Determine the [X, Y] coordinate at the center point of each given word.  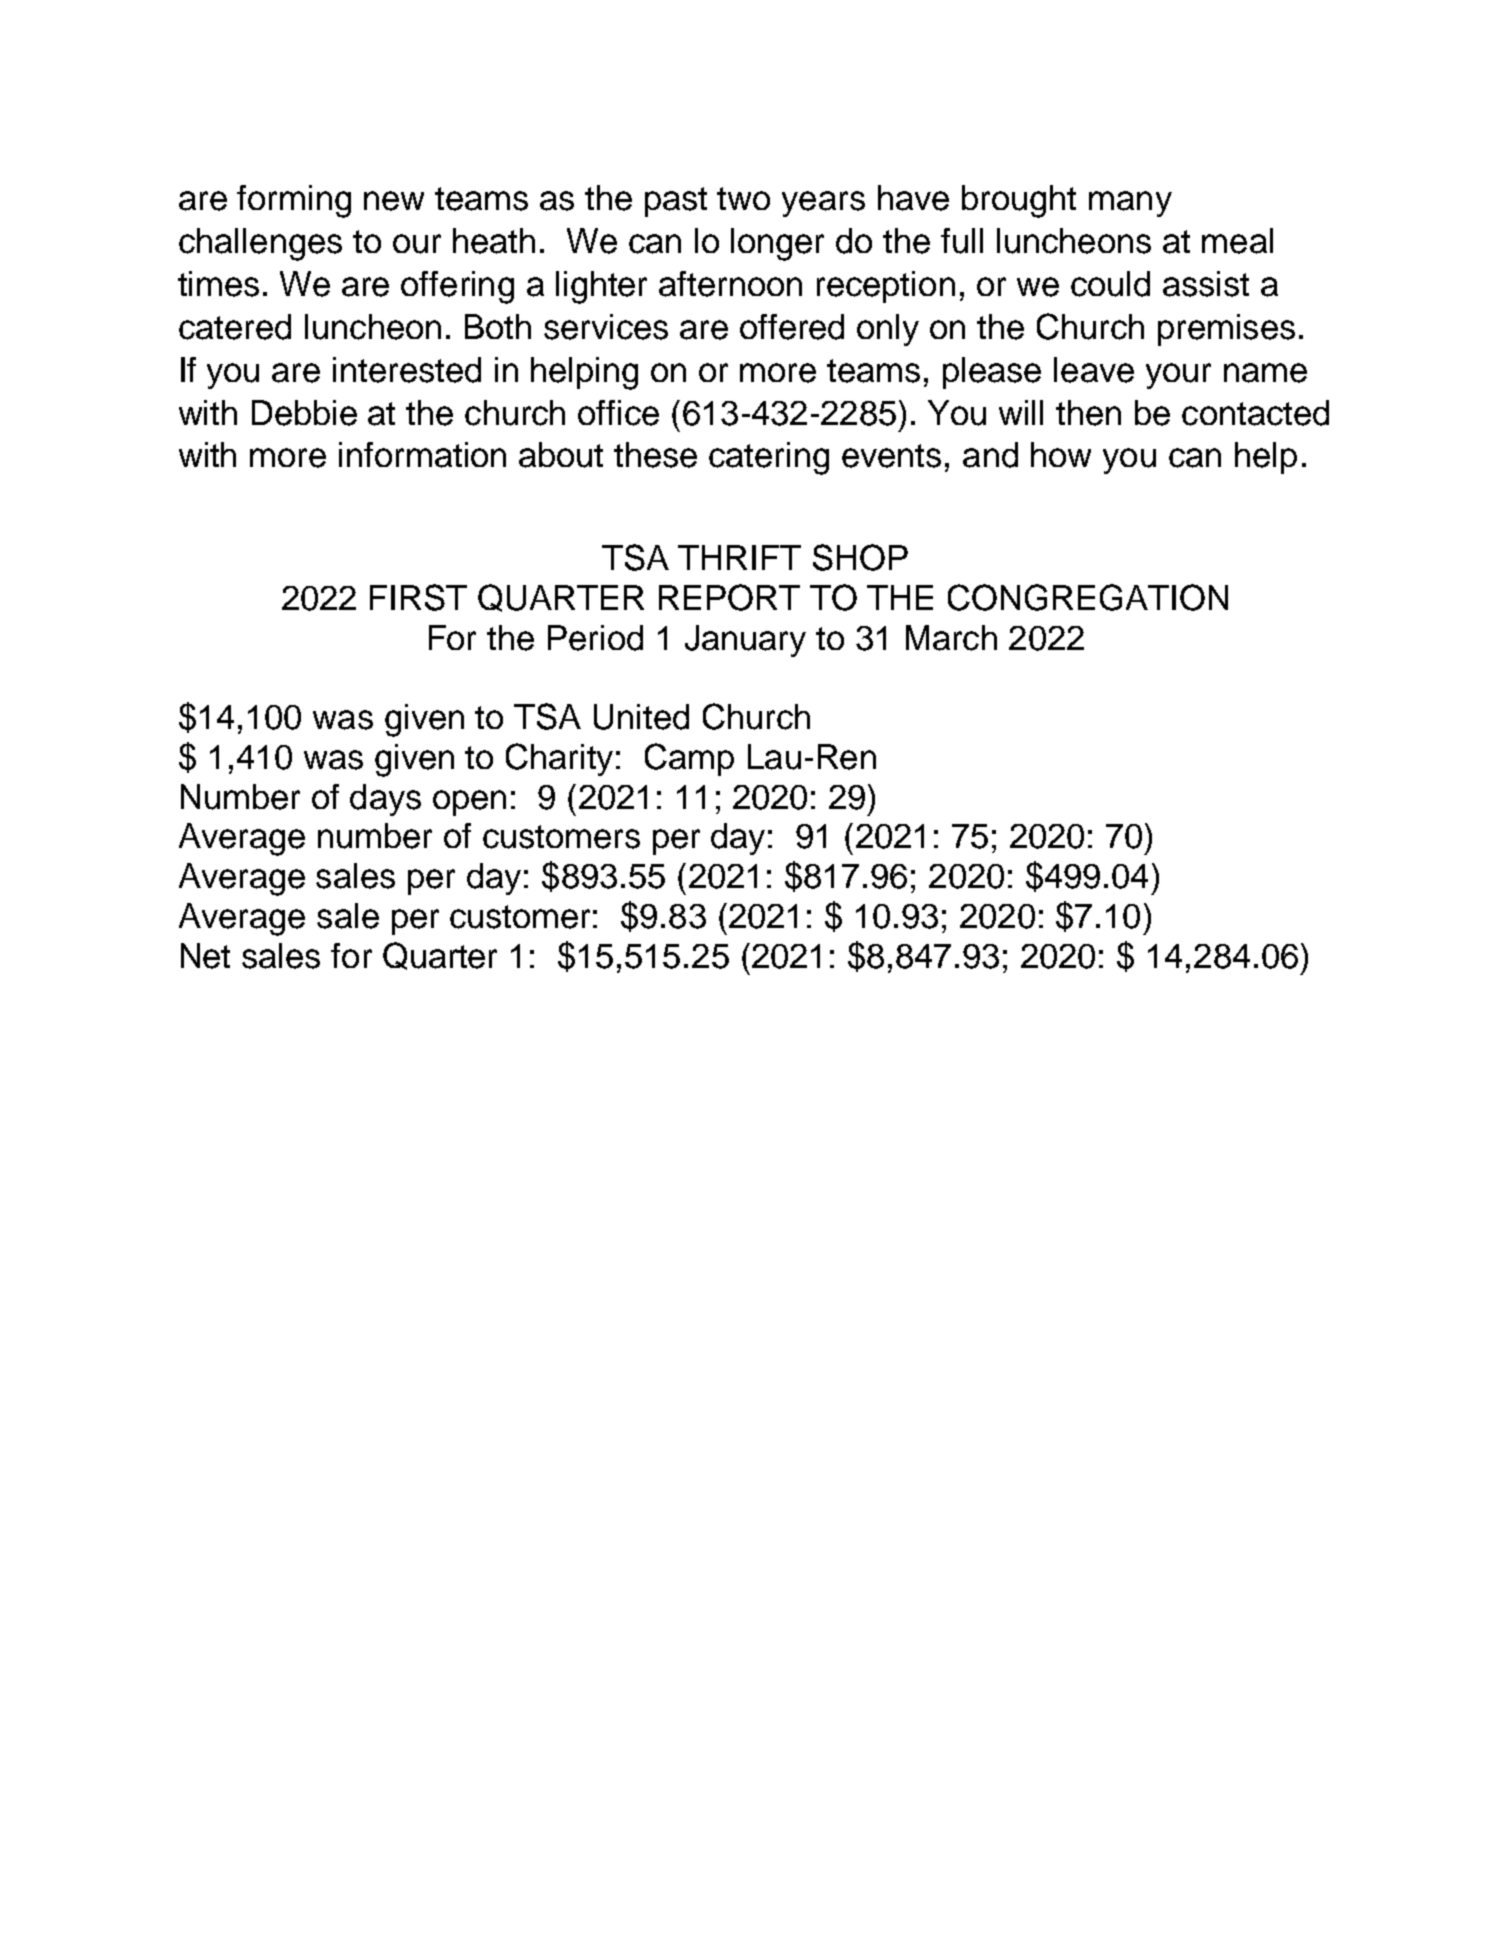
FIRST [418, 597]
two [743, 198]
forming [294, 201]
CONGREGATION [1088, 597]
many [1130, 204]
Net [205, 956]
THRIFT [739, 557]
